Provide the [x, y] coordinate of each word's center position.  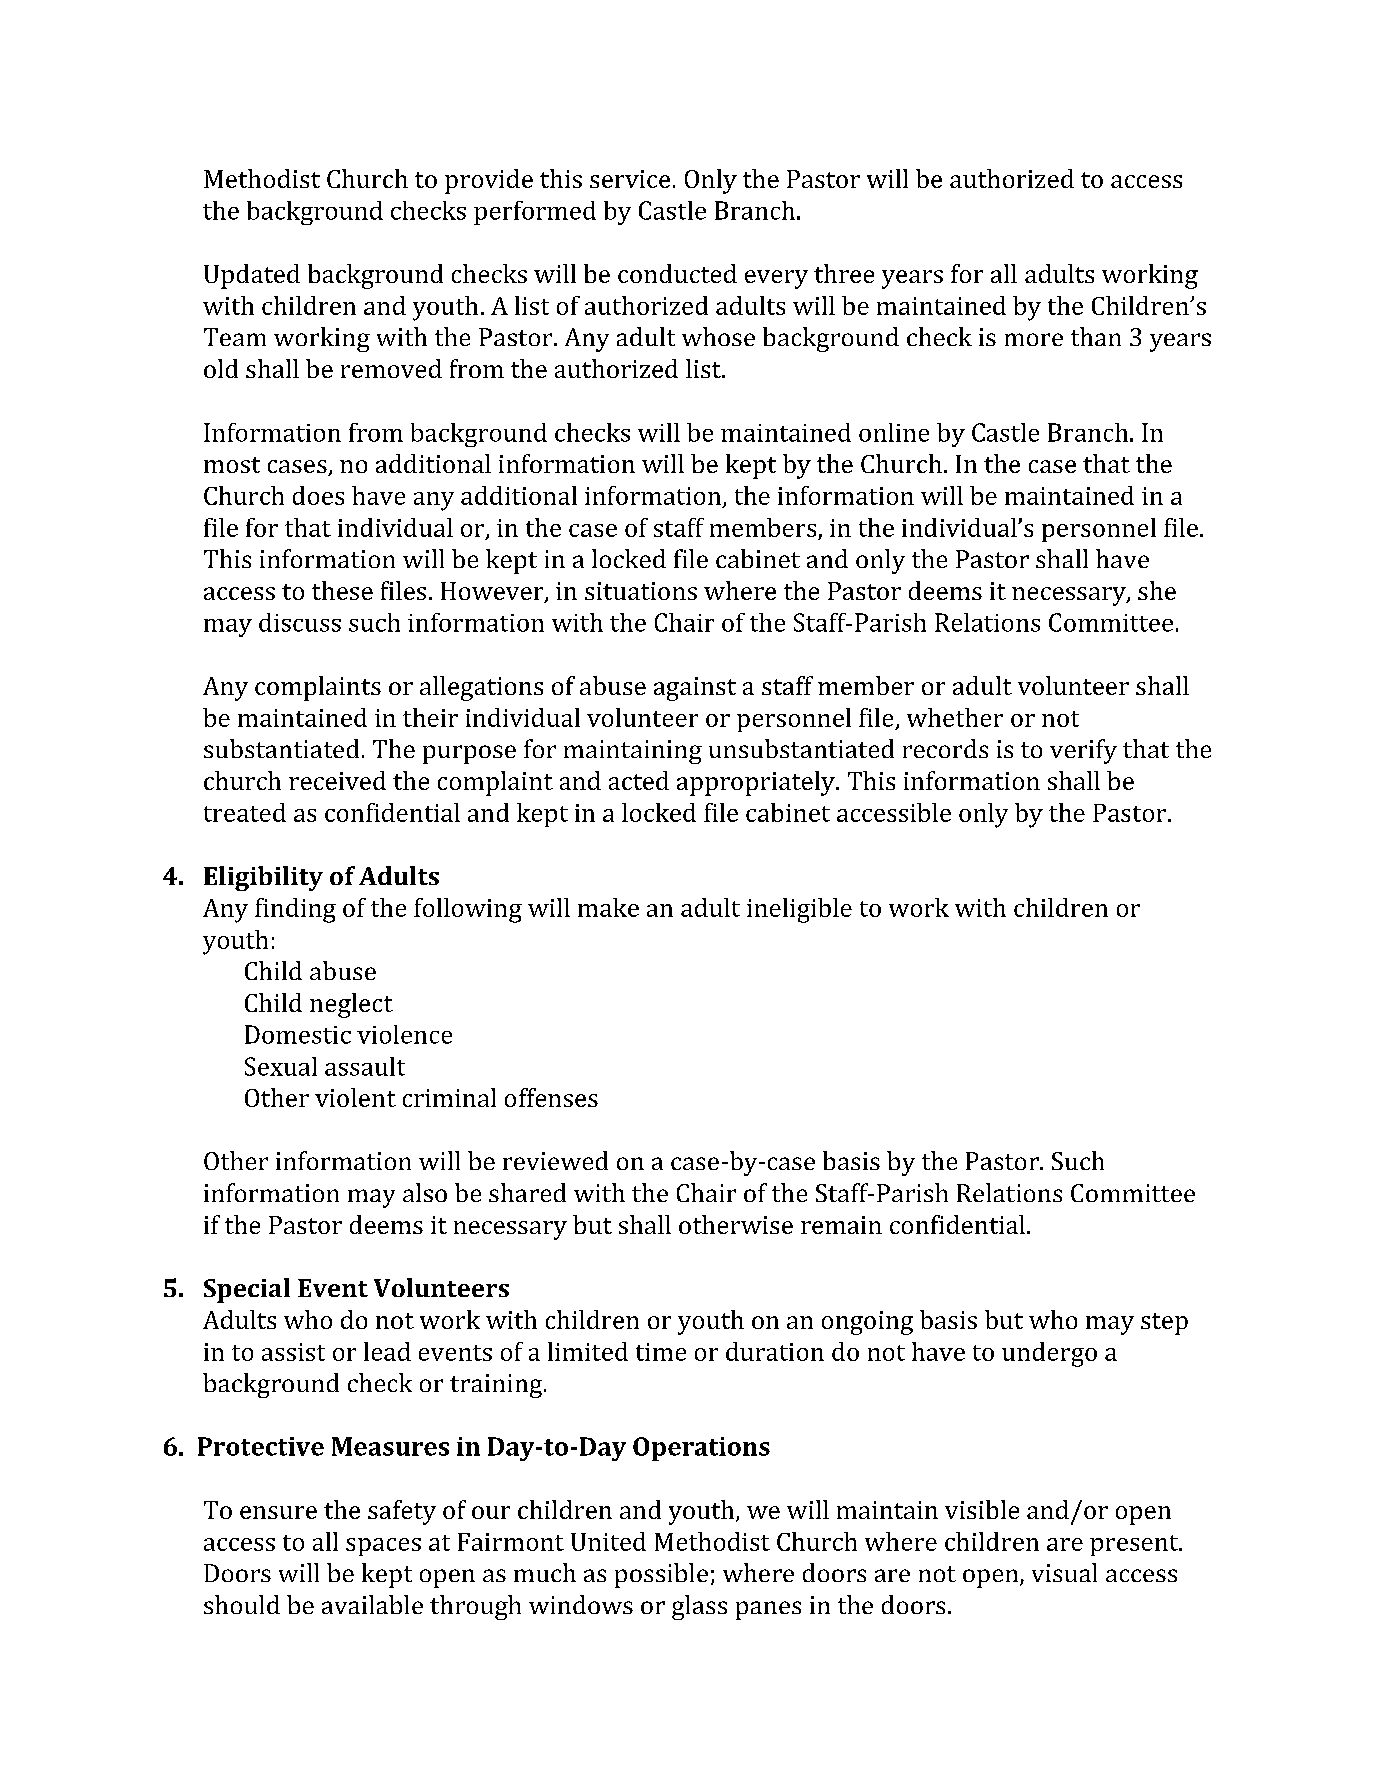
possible [661, 1575]
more [1034, 339]
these [342, 590]
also [425, 1192]
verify [1083, 751]
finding [295, 910]
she [1157, 590]
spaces [383, 1547]
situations [641, 591]
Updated [252, 276]
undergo [1049, 1354]
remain [841, 1225]
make [608, 907]
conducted [677, 273]
